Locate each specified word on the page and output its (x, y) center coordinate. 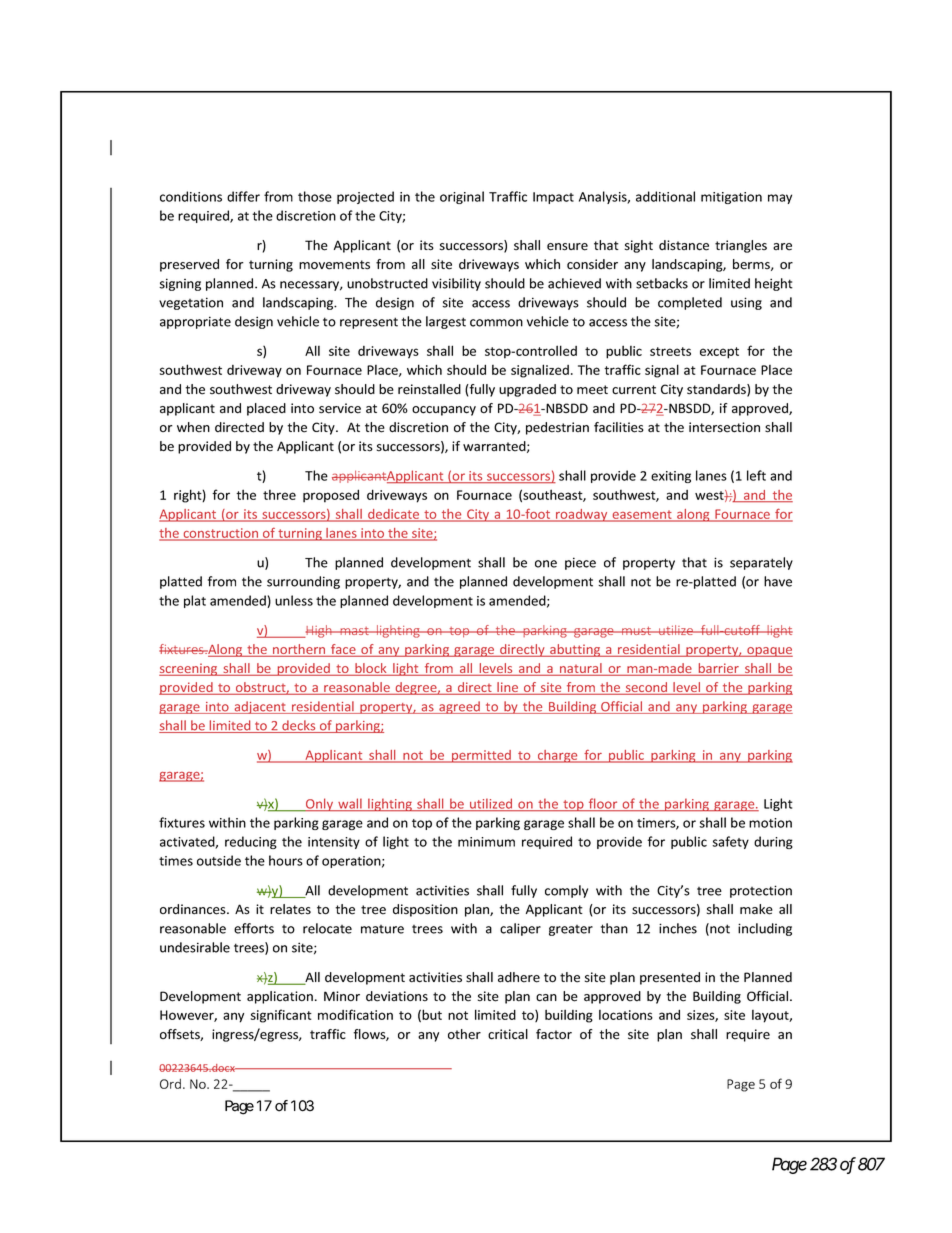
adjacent (260, 707)
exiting (671, 477)
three (279, 495)
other (464, 1034)
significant (281, 1016)
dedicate (394, 515)
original (462, 197)
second (646, 688)
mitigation (731, 198)
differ (243, 196)
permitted (481, 756)
